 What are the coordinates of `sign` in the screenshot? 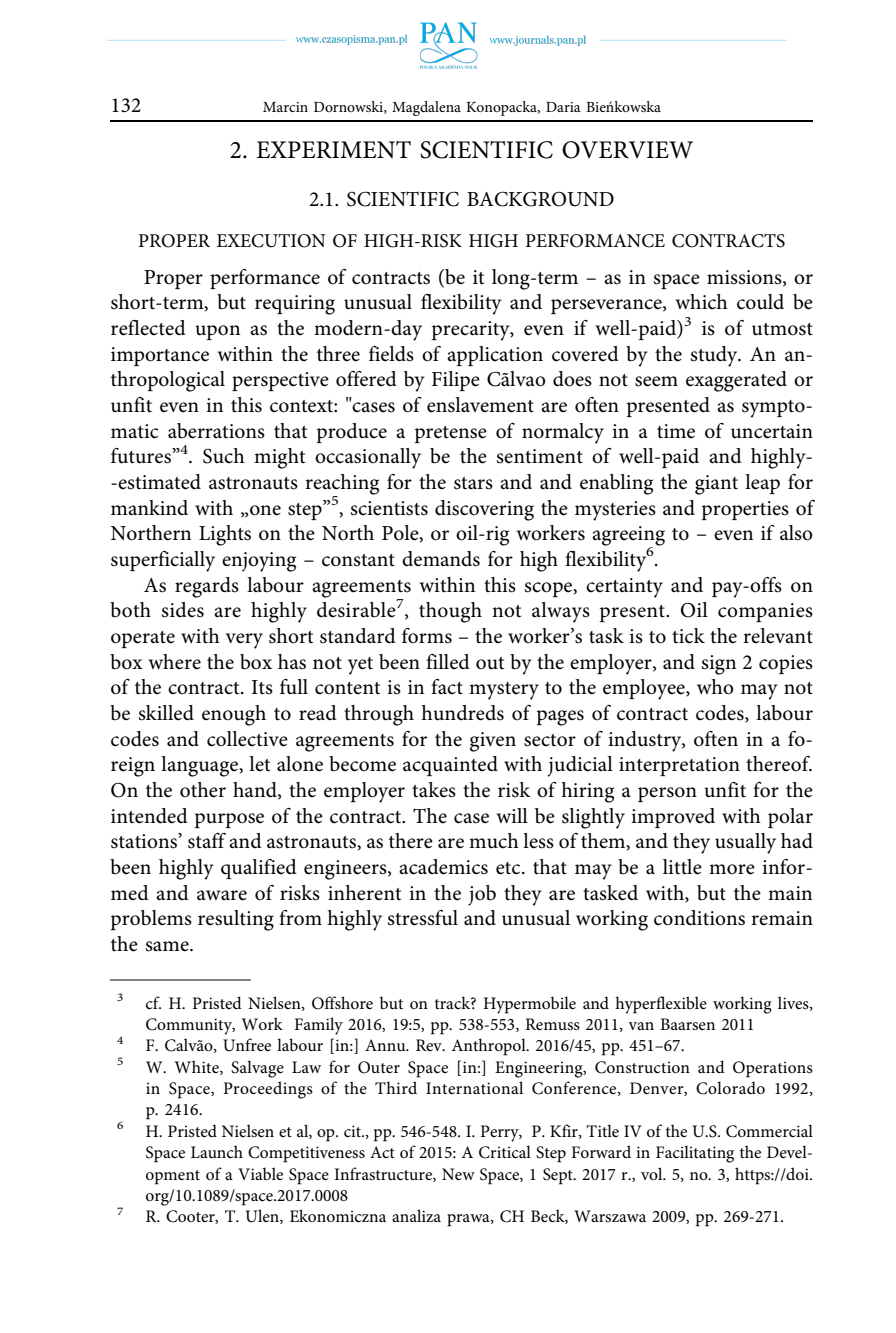 It's located at (718, 665).
